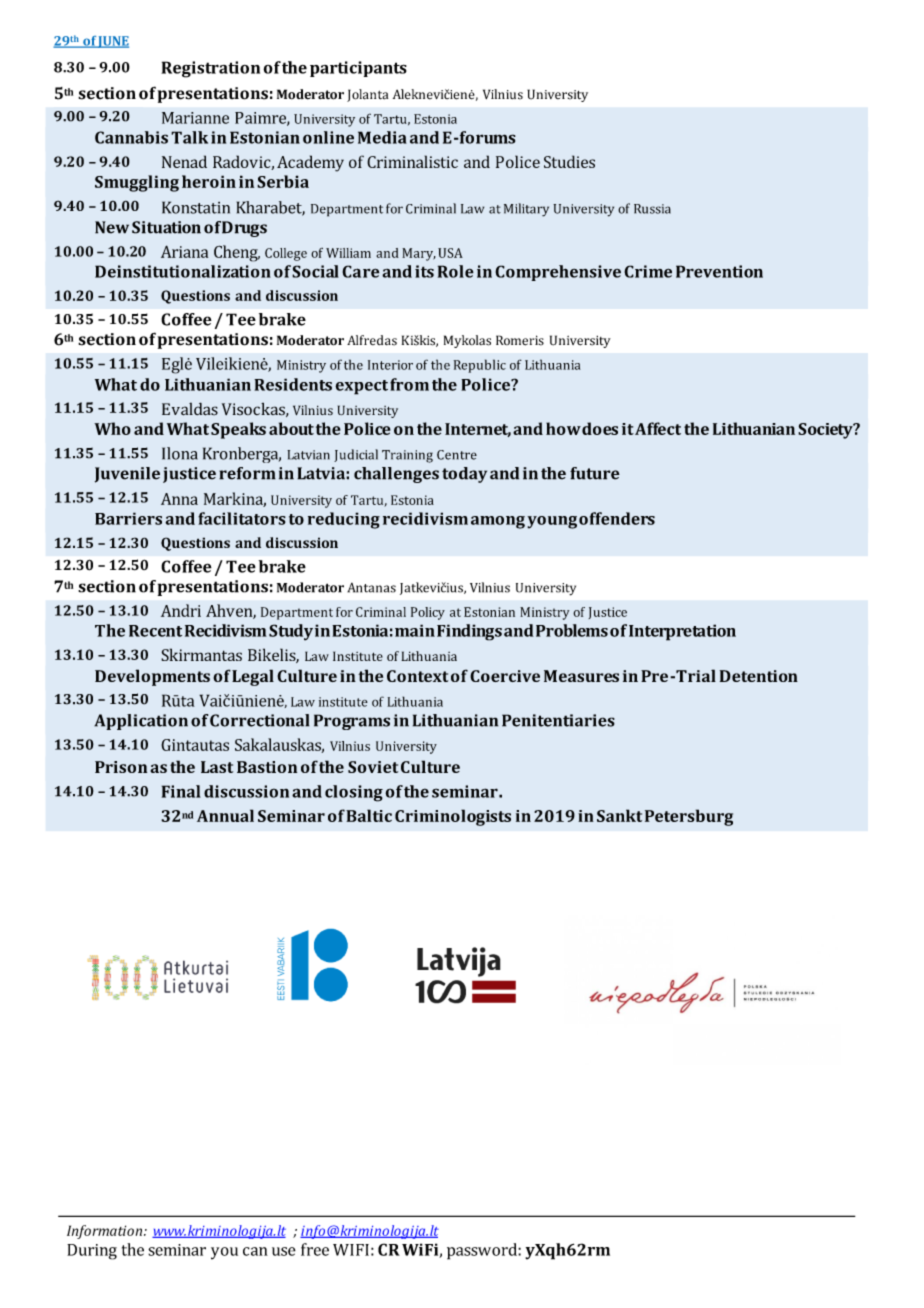  What do you see at coordinates (127, 475) in the screenshot?
I see `Juvenile` at bounding box center [127, 475].
